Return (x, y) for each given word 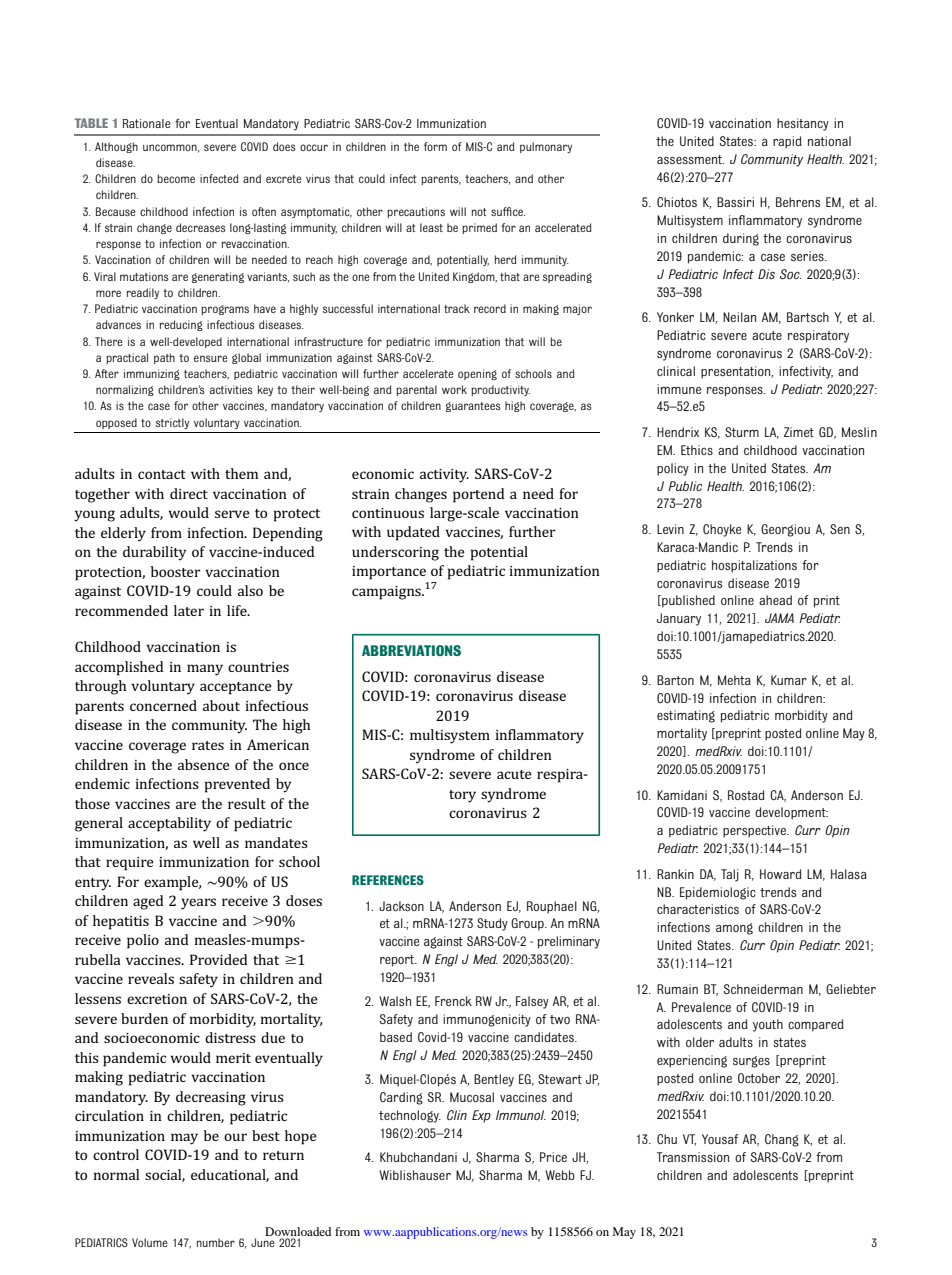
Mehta (734, 680)
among (734, 929)
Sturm (742, 432)
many (205, 670)
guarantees (473, 407)
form (435, 146)
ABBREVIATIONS (411, 650)
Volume (149, 1242)
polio (143, 941)
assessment (690, 159)
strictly (172, 423)
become (176, 178)
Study (492, 924)
